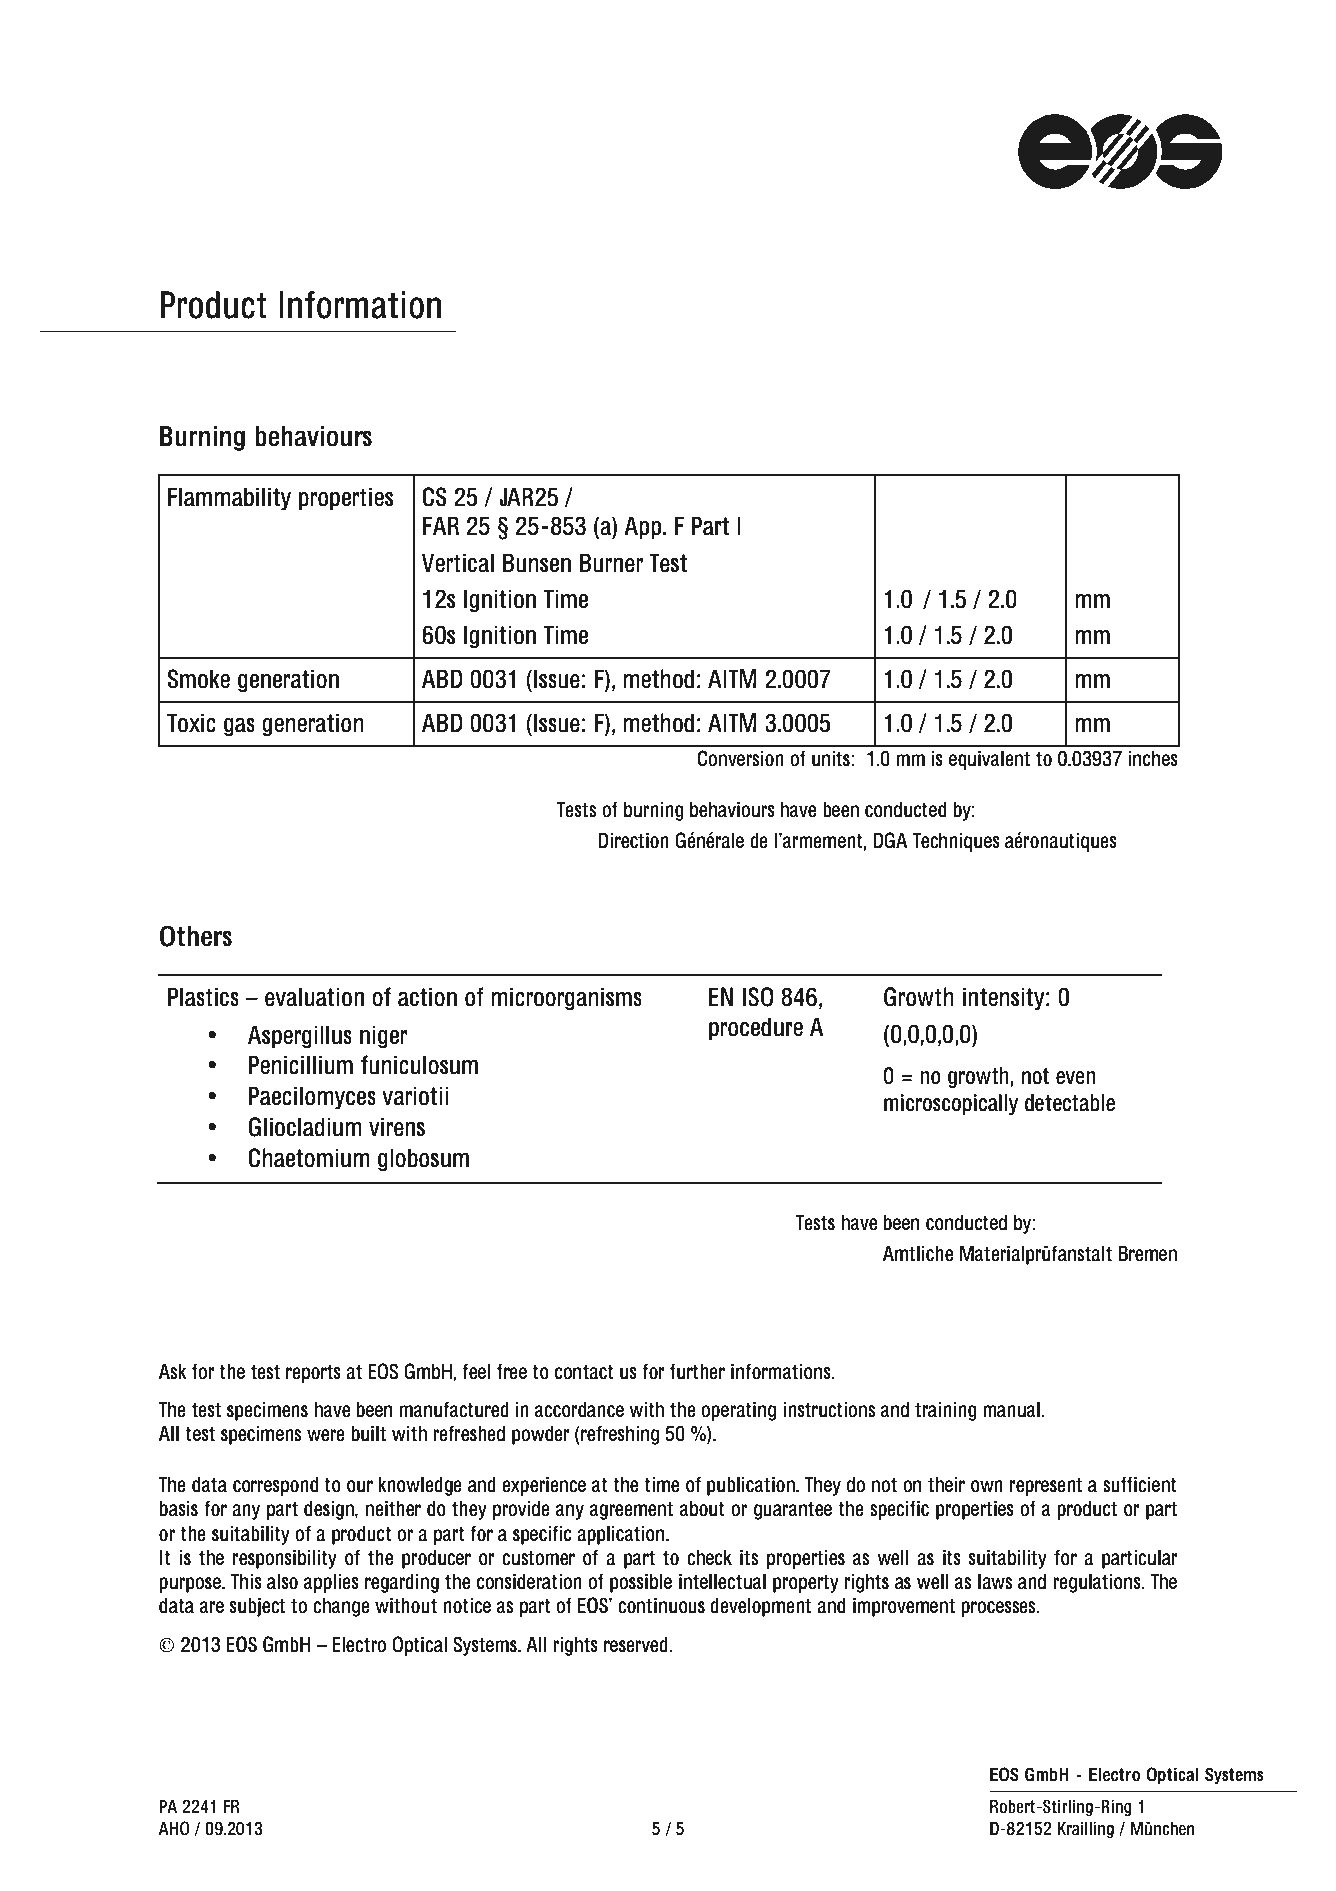 The height and width of the screenshot is (1891, 1336). What do you see at coordinates (1076, 1078) in the screenshot?
I see `even` at bounding box center [1076, 1078].
